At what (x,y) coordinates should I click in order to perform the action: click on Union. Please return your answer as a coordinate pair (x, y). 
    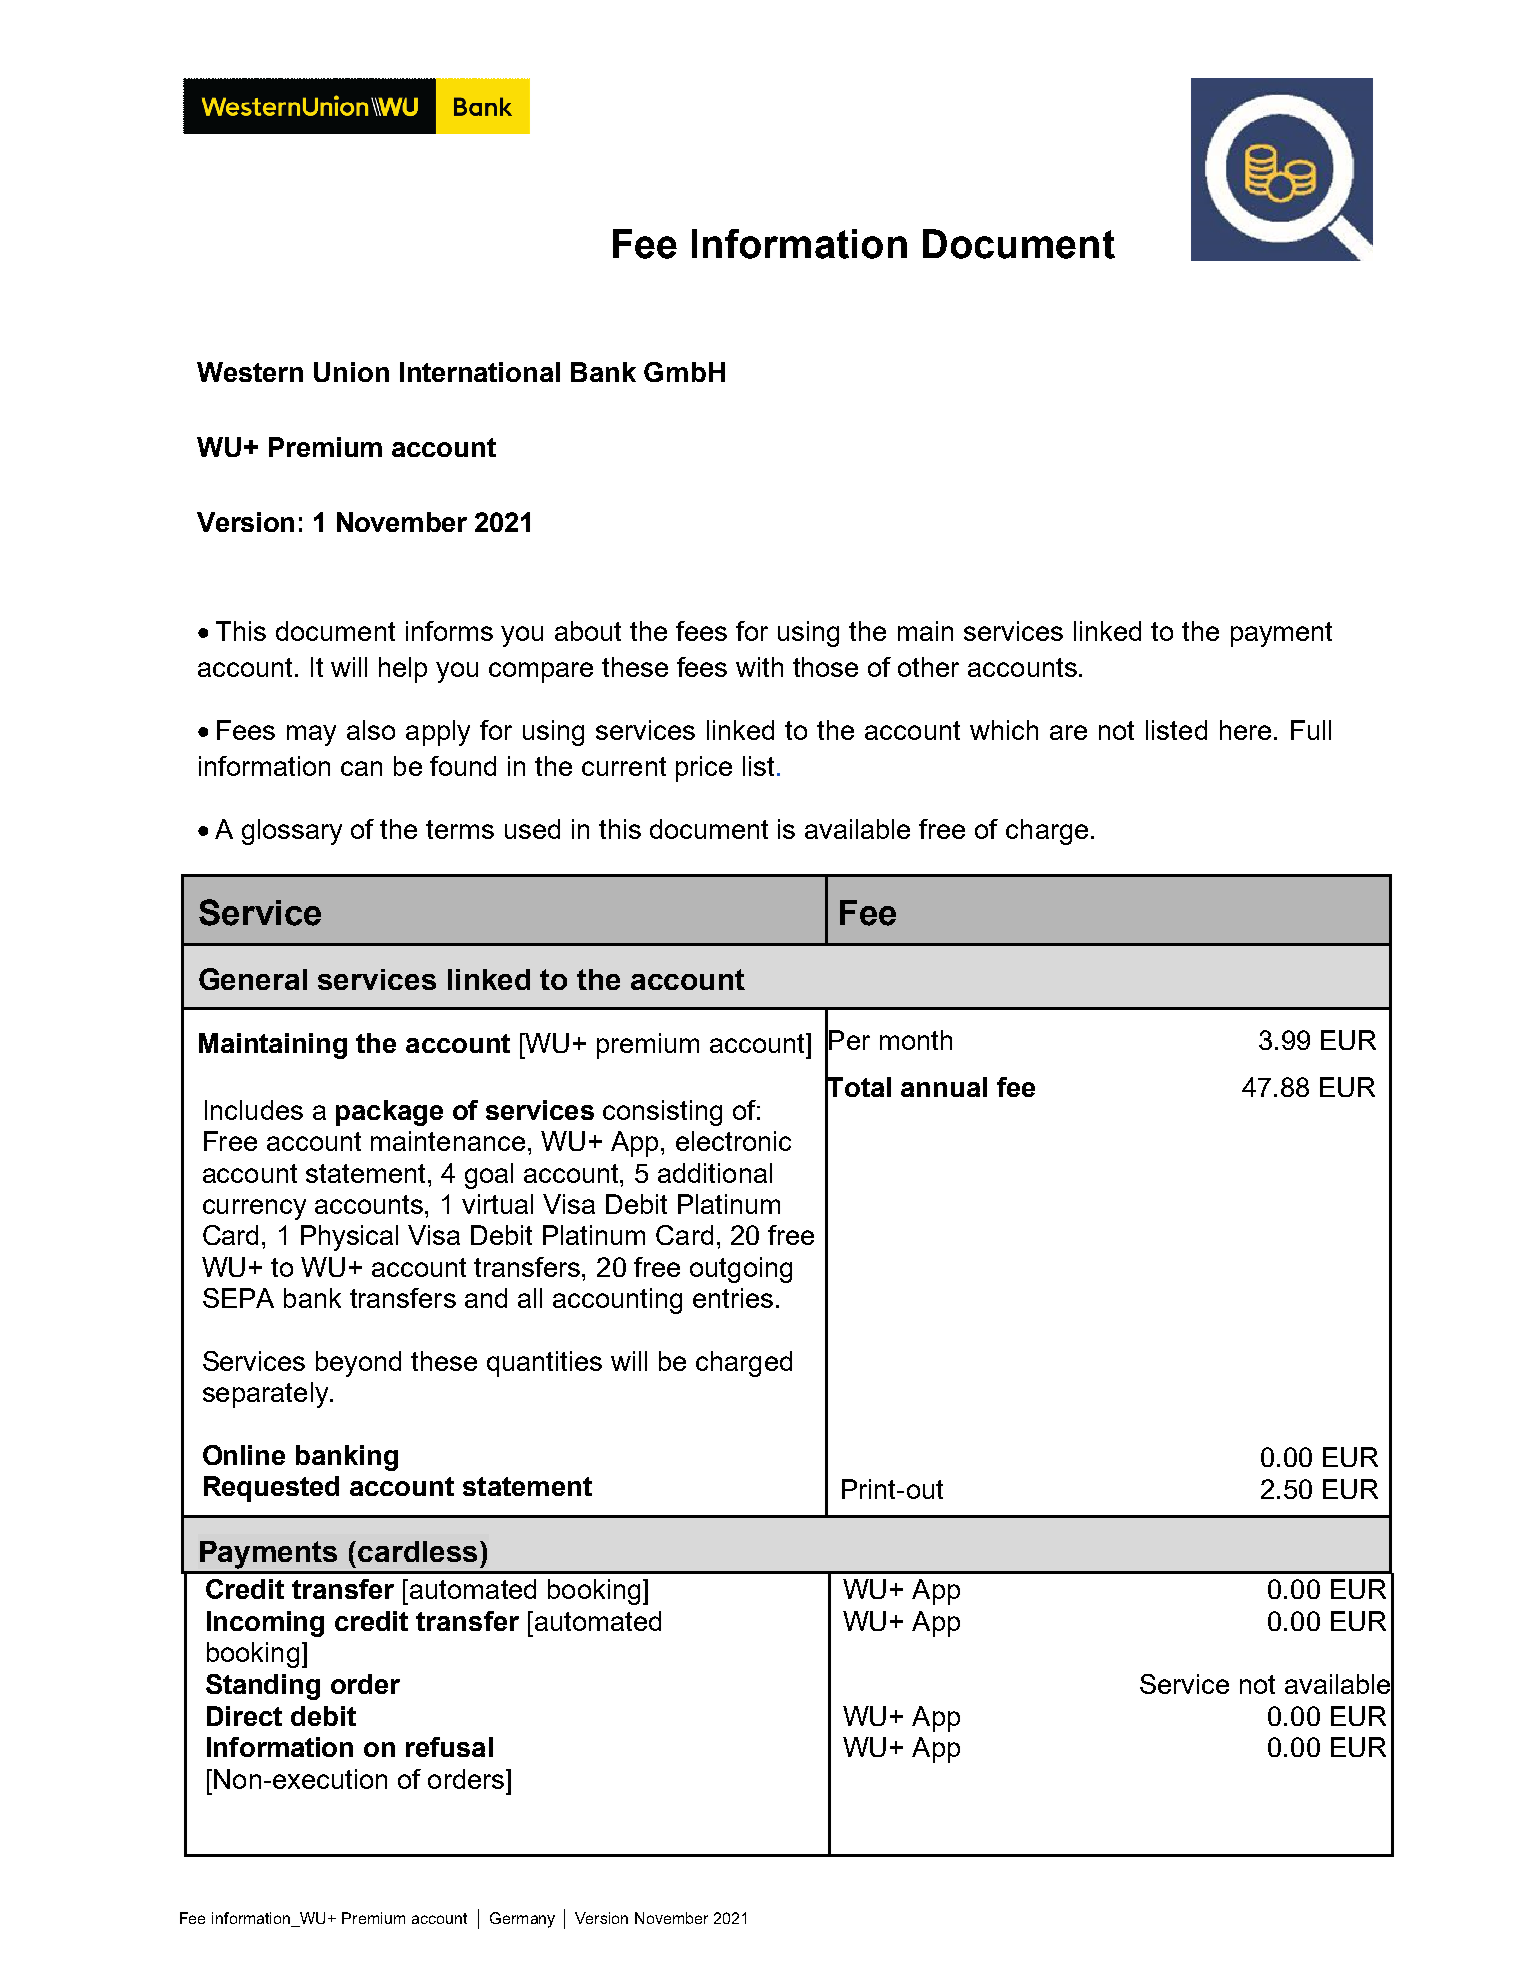
    Looking at the image, I should click on (351, 372).
